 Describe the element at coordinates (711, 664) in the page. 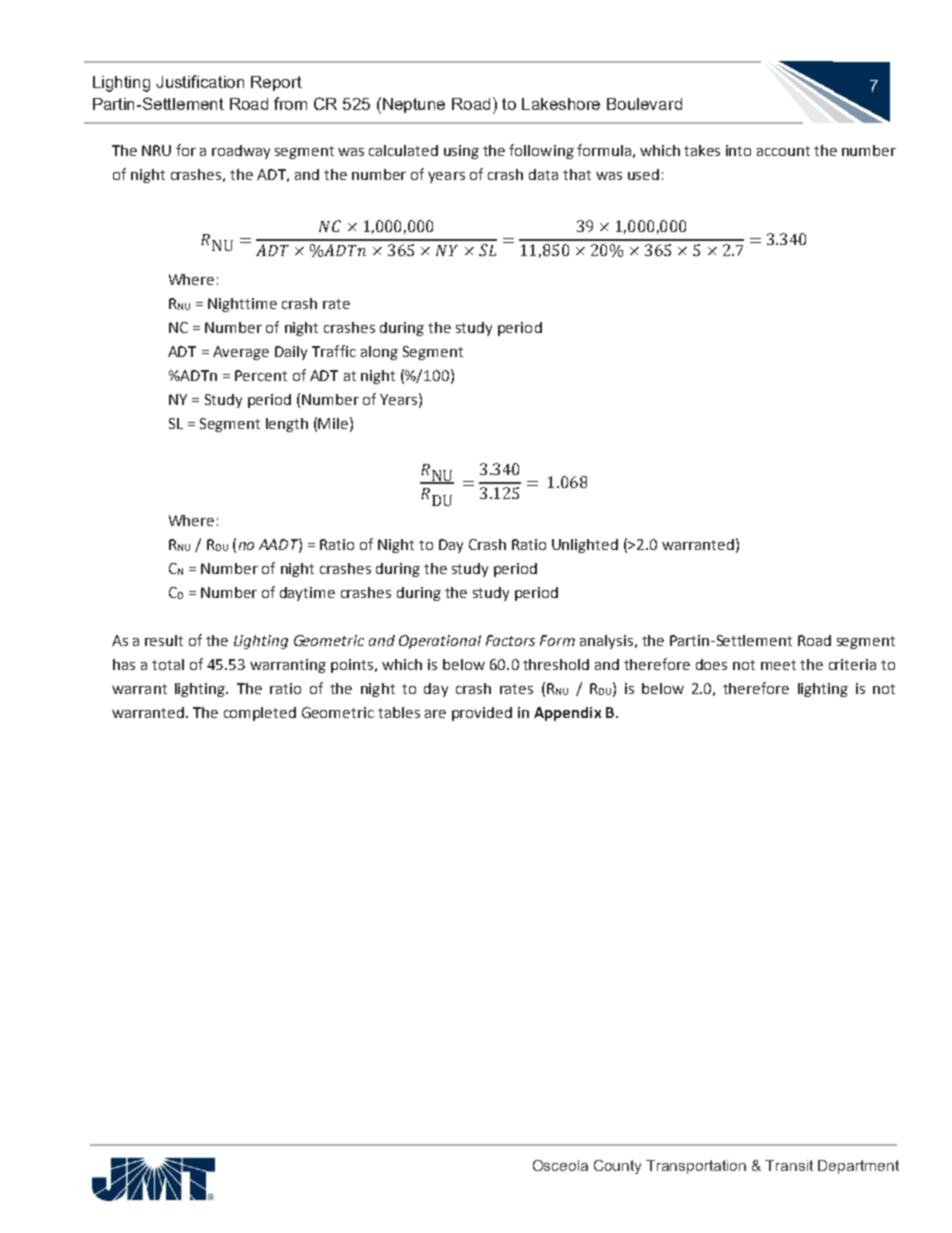

I see `does` at that location.
